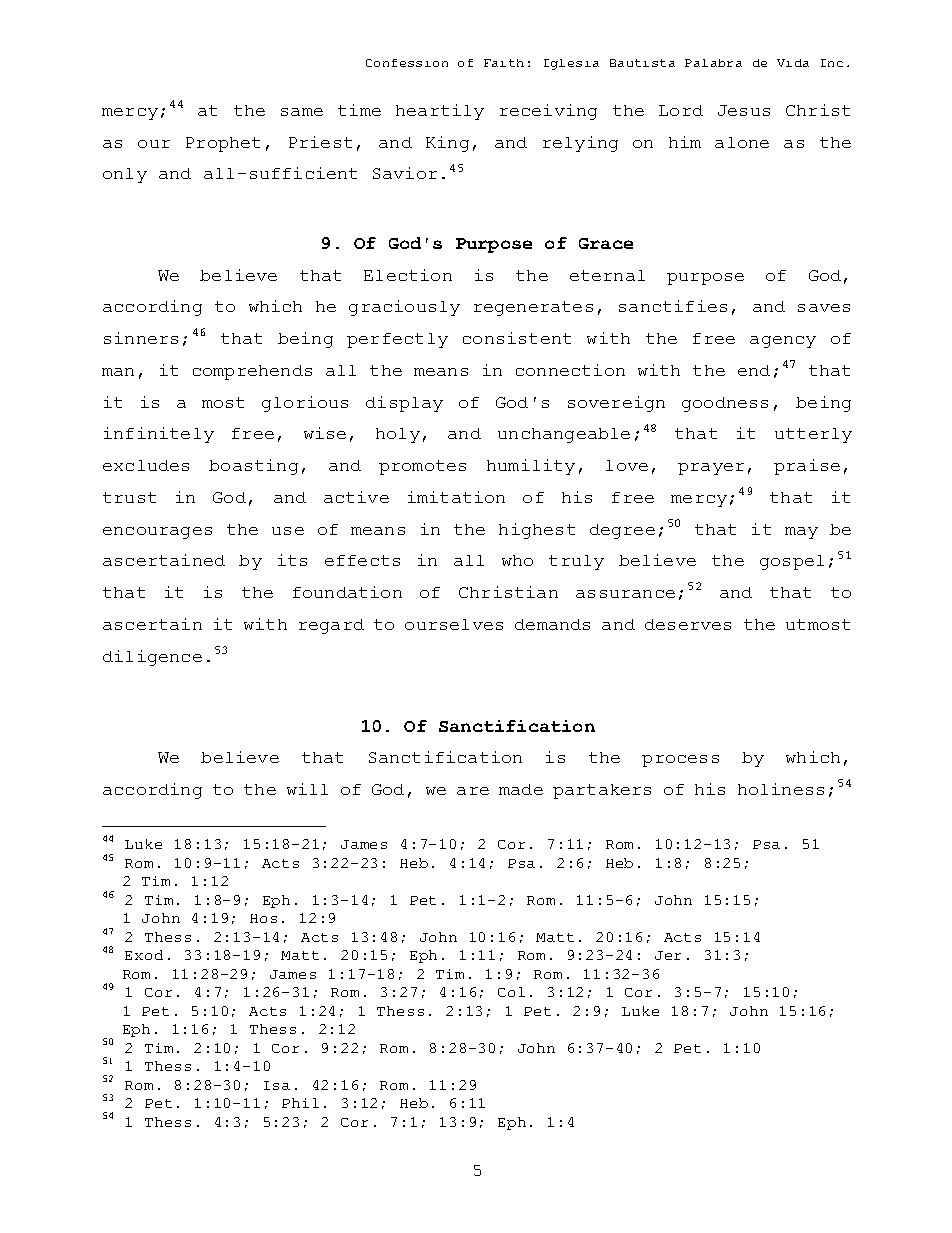  What do you see at coordinates (277, 1085) in the screenshot?
I see `Isa` at bounding box center [277, 1085].
